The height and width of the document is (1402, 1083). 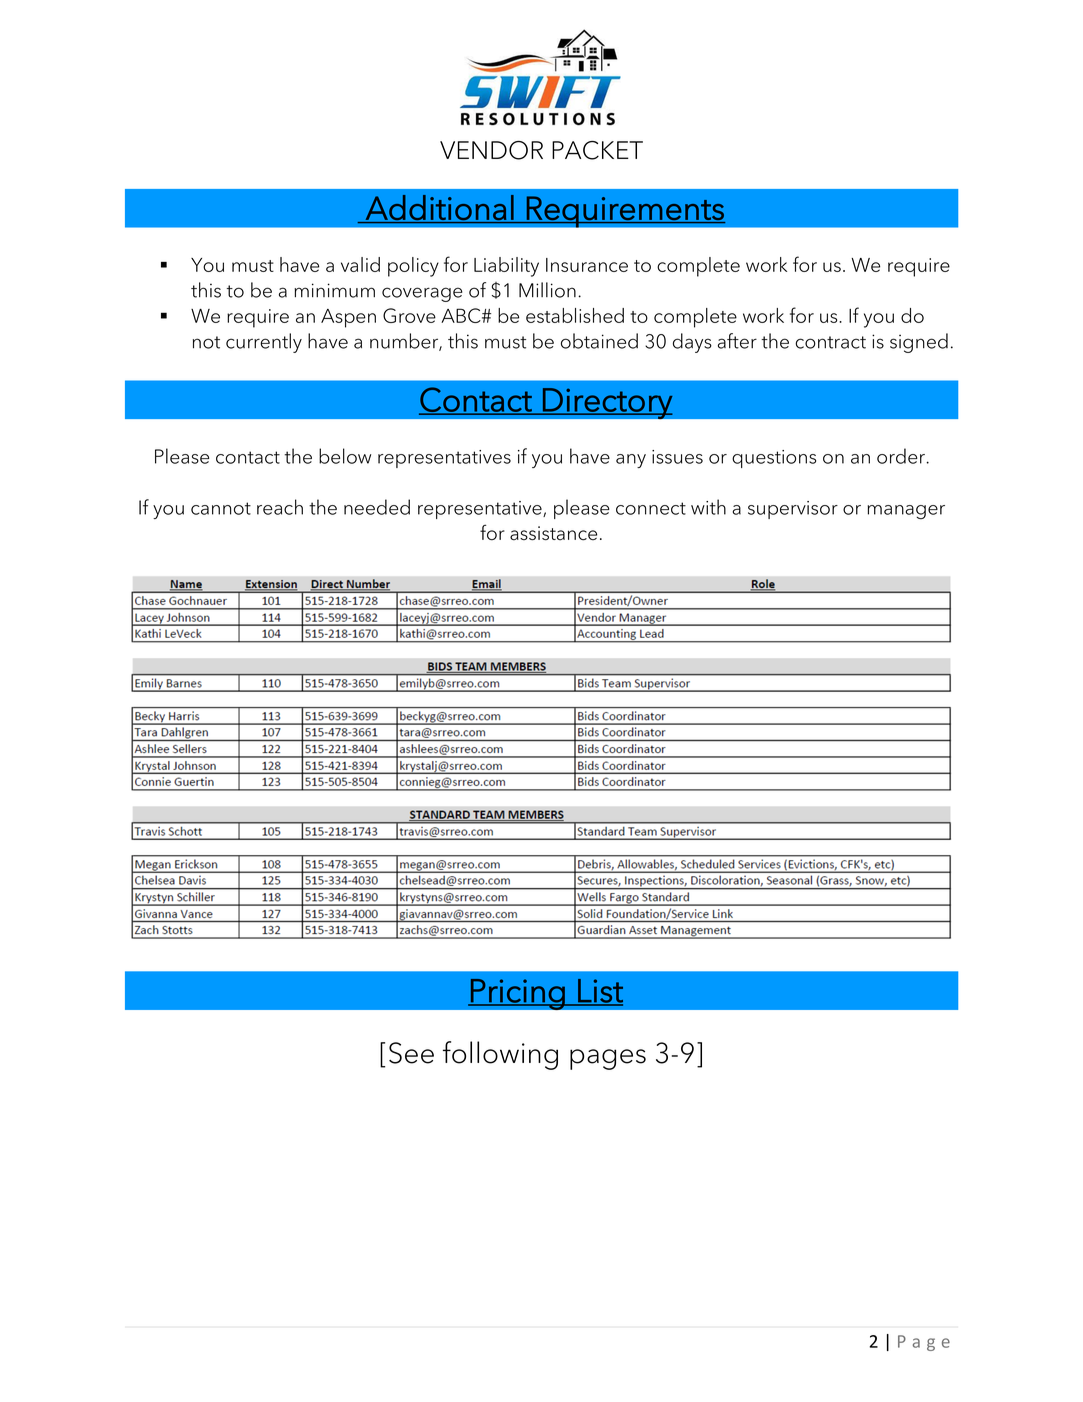 I want to click on assistance, so click(x=553, y=533).
